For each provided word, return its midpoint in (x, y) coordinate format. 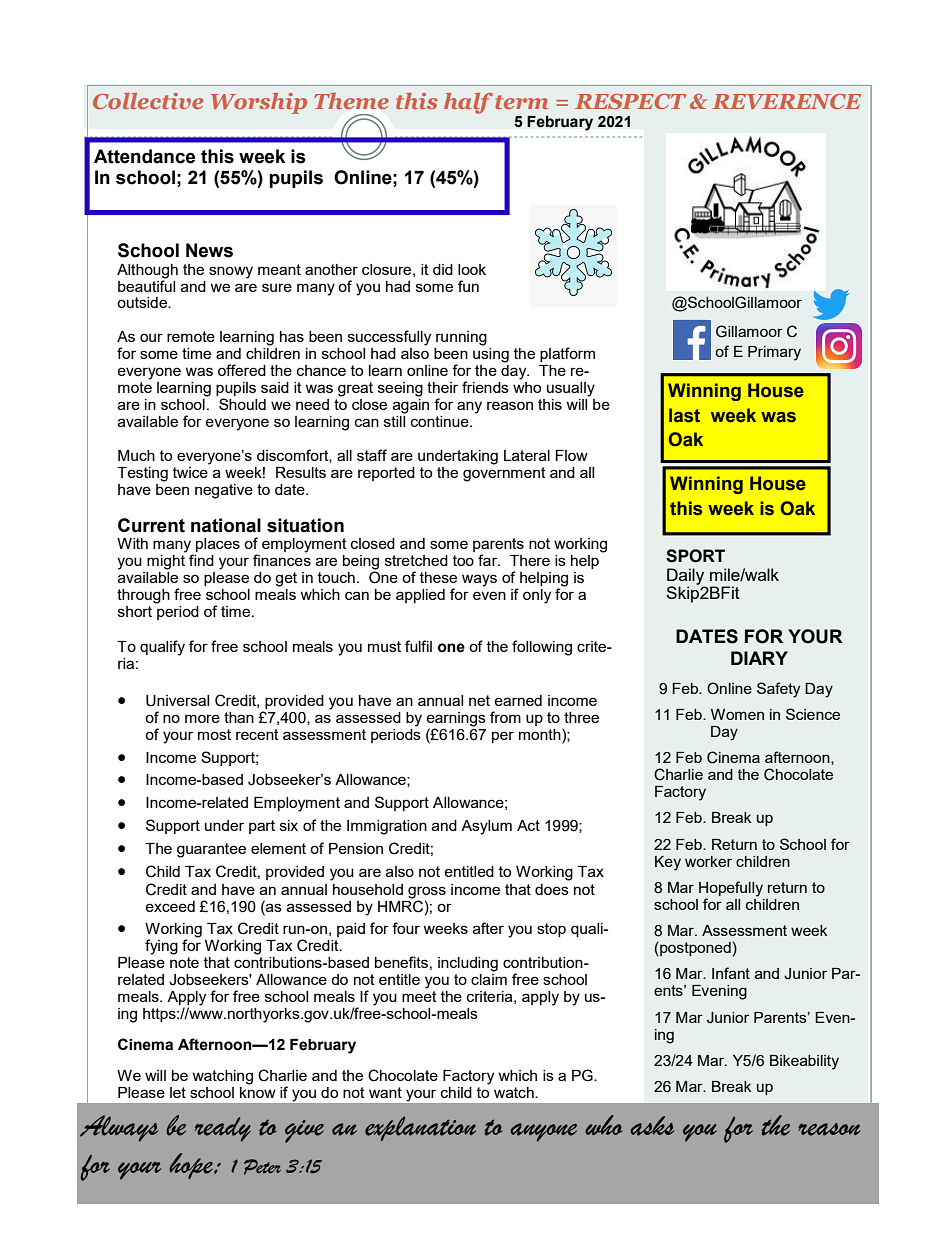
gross (427, 892)
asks (652, 1126)
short (135, 611)
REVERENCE (786, 101)
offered (242, 370)
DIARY (759, 658)
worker (708, 861)
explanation (420, 1128)
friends (485, 387)
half (468, 103)
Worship (259, 103)
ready (223, 1129)
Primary (774, 353)
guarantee (211, 850)
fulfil (418, 646)
